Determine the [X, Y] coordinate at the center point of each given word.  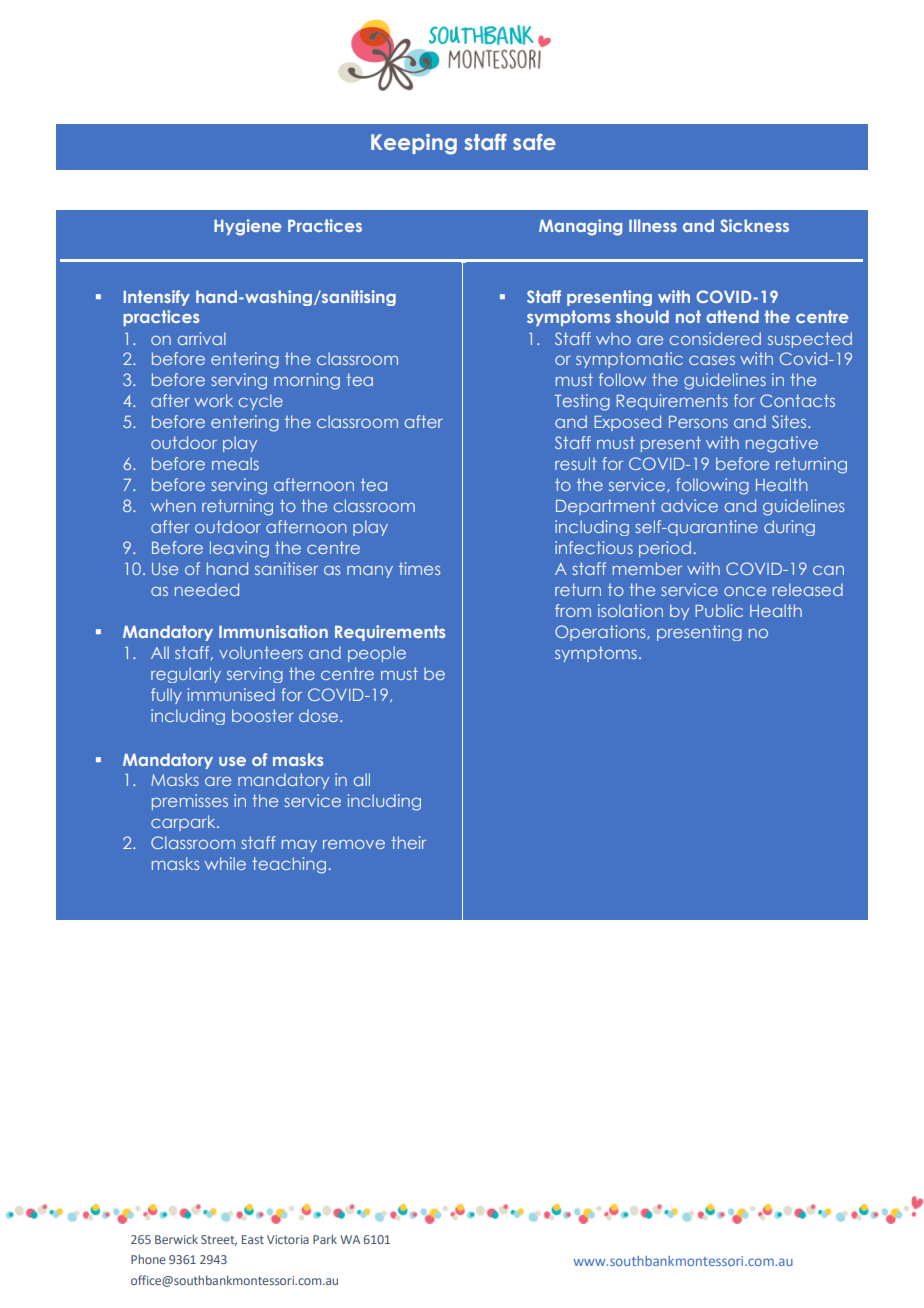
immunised [231, 694]
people [377, 654]
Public [719, 610]
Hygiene [248, 227]
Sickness [754, 225]
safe [534, 142]
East [253, 1239]
